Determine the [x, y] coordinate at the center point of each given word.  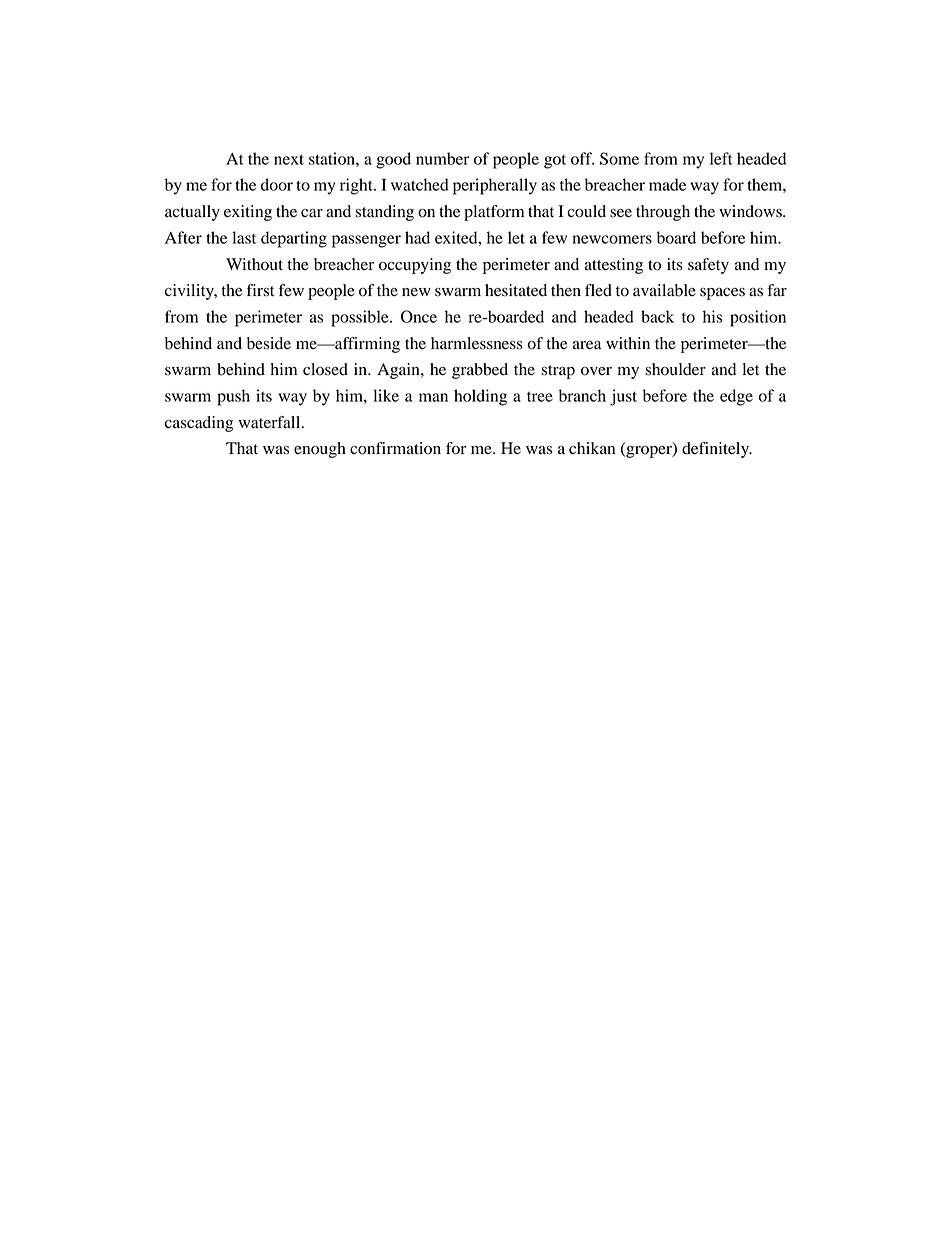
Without [254, 264]
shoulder [675, 369]
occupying [415, 266]
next [289, 159]
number [443, 158]
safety [708, 266]
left [721, 158]
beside [269, 343]
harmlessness [477, 343]
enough [320, 450]
